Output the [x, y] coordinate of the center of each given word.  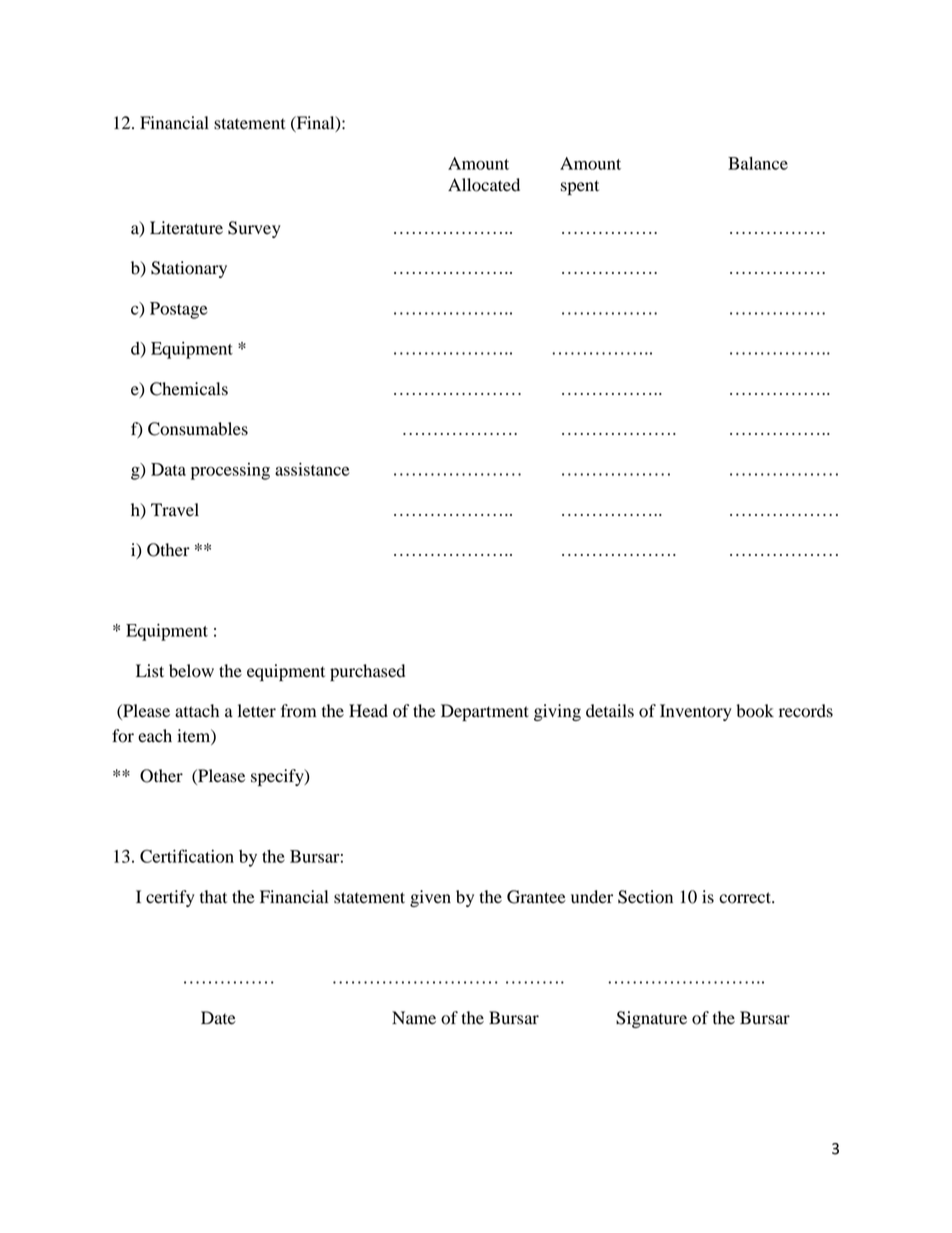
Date [218, 1018]
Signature [651, 1019]
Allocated [484, 185]
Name [414, 1018]
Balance [758, 163]
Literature [186, 228]
